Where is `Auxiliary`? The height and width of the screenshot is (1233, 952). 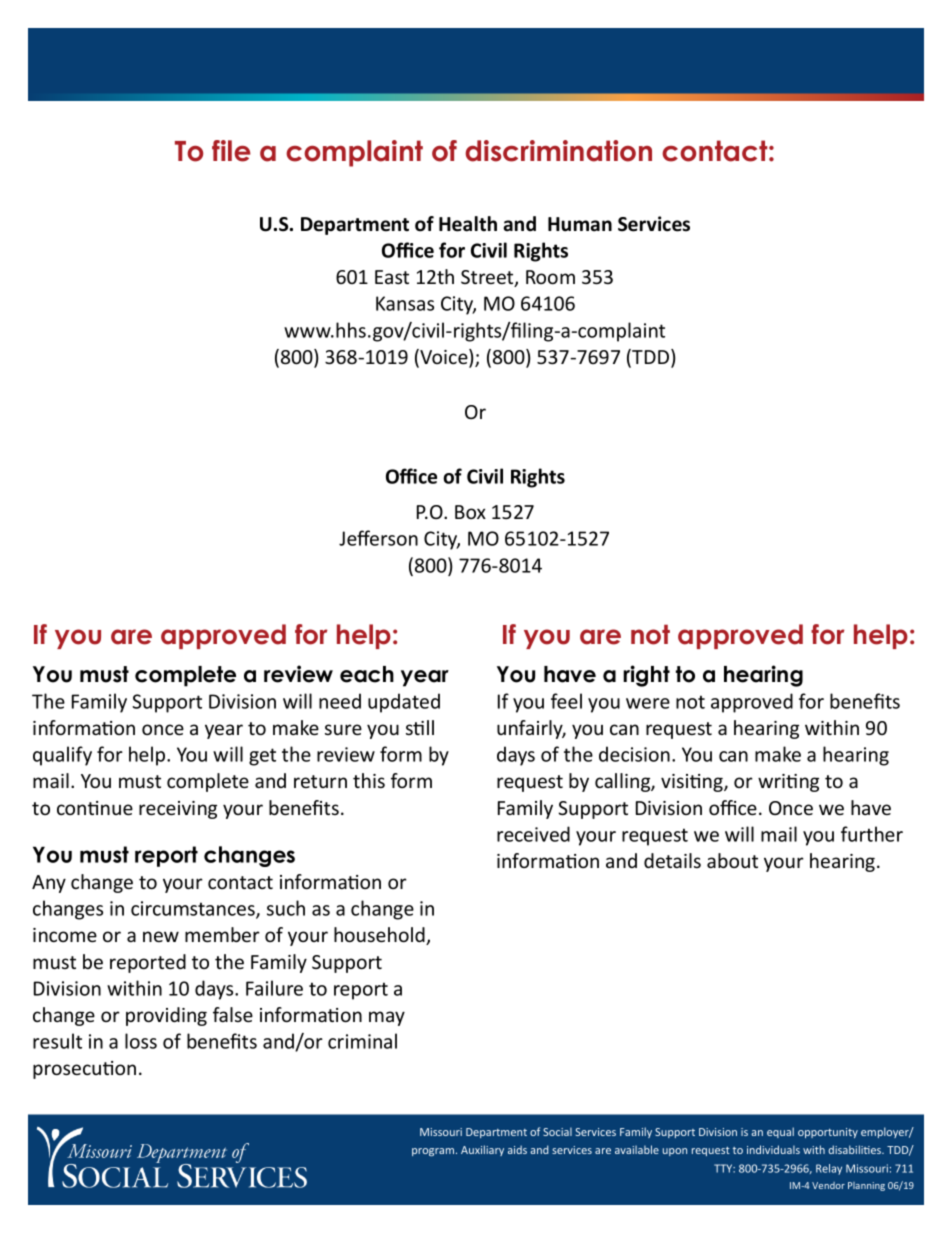 Auxiliary is located at coordinates (482, 1150).
